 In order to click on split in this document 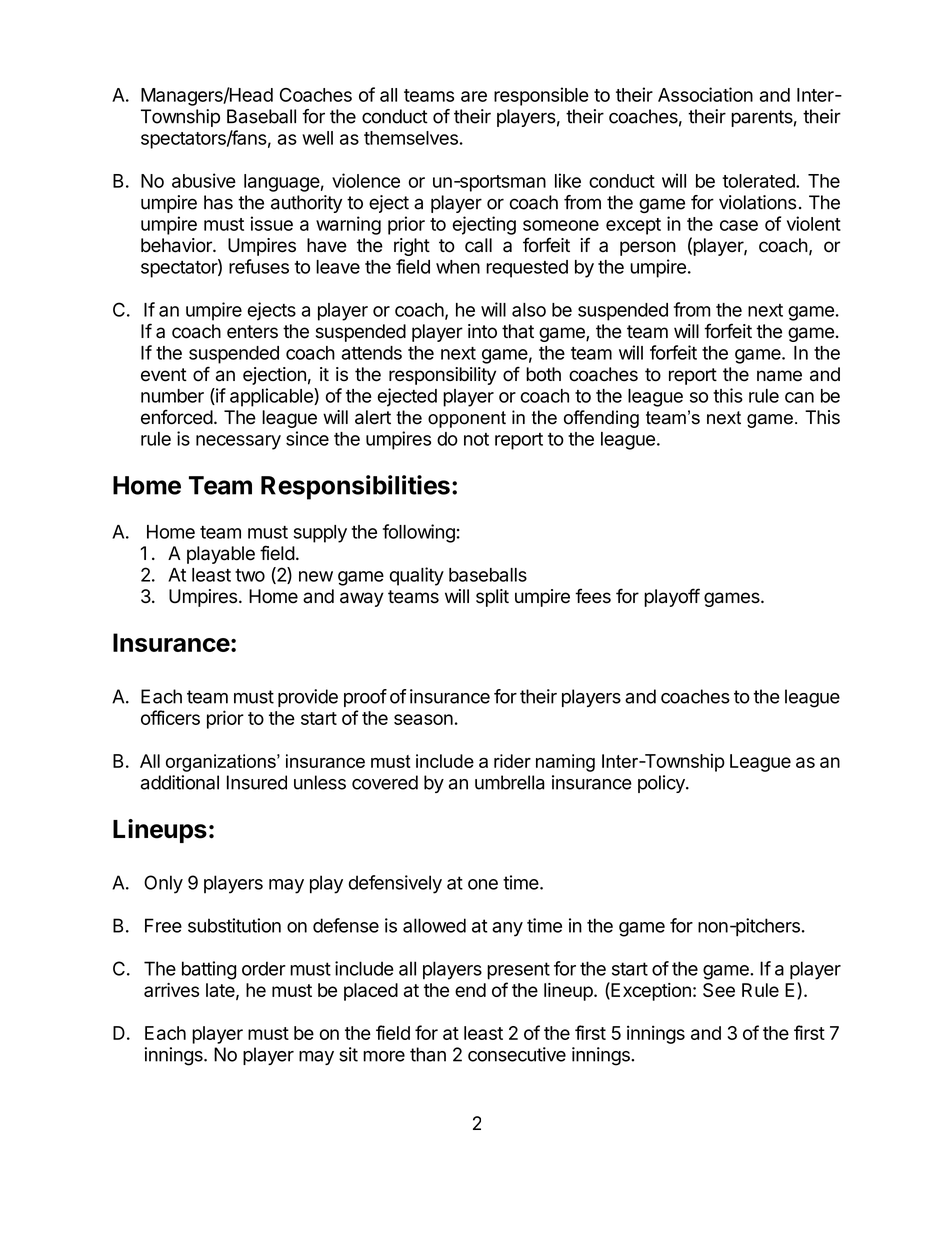, I will do `click(492, 598)`.
